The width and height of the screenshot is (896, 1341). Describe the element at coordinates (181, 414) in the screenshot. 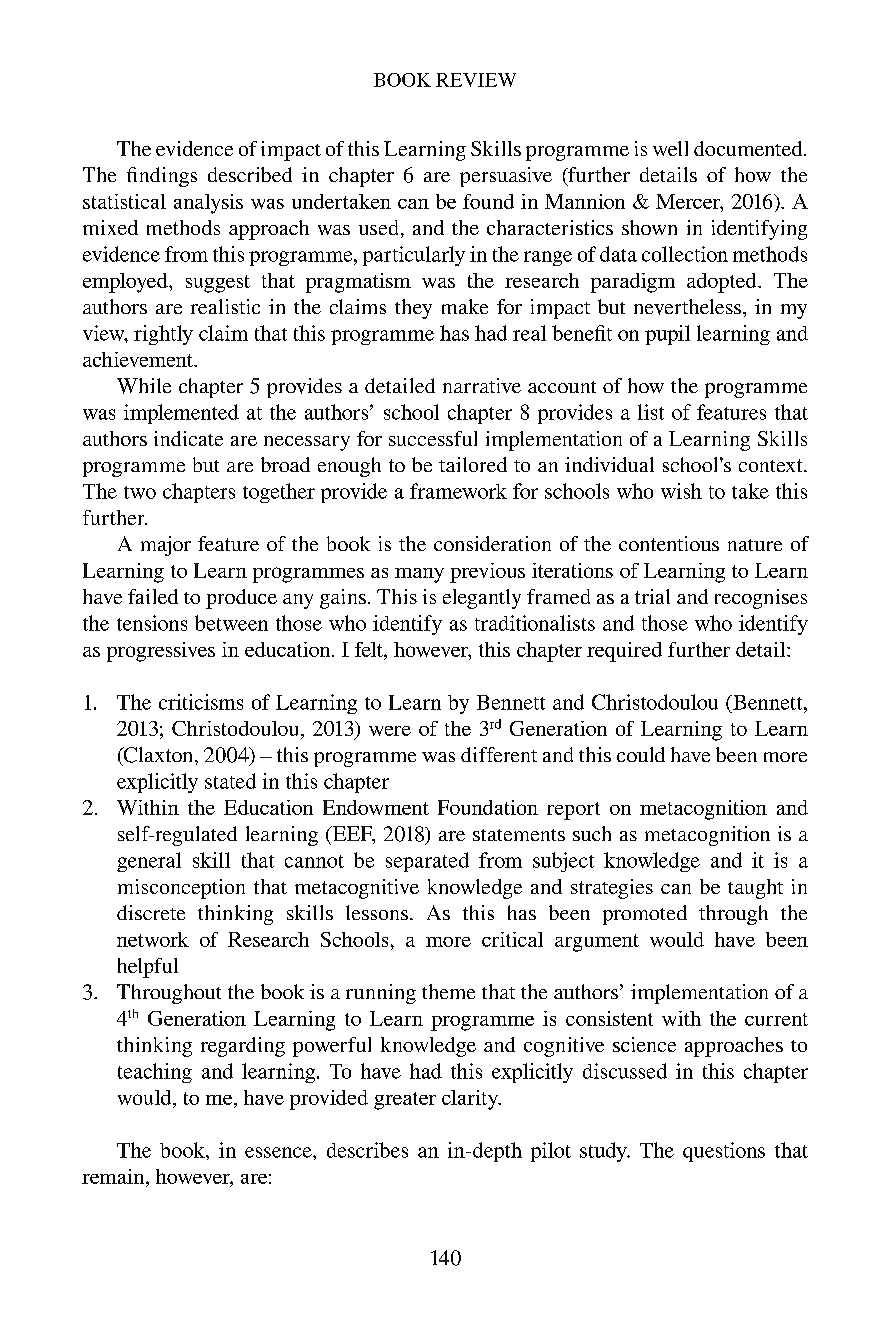

I see `implemented` at that location.
